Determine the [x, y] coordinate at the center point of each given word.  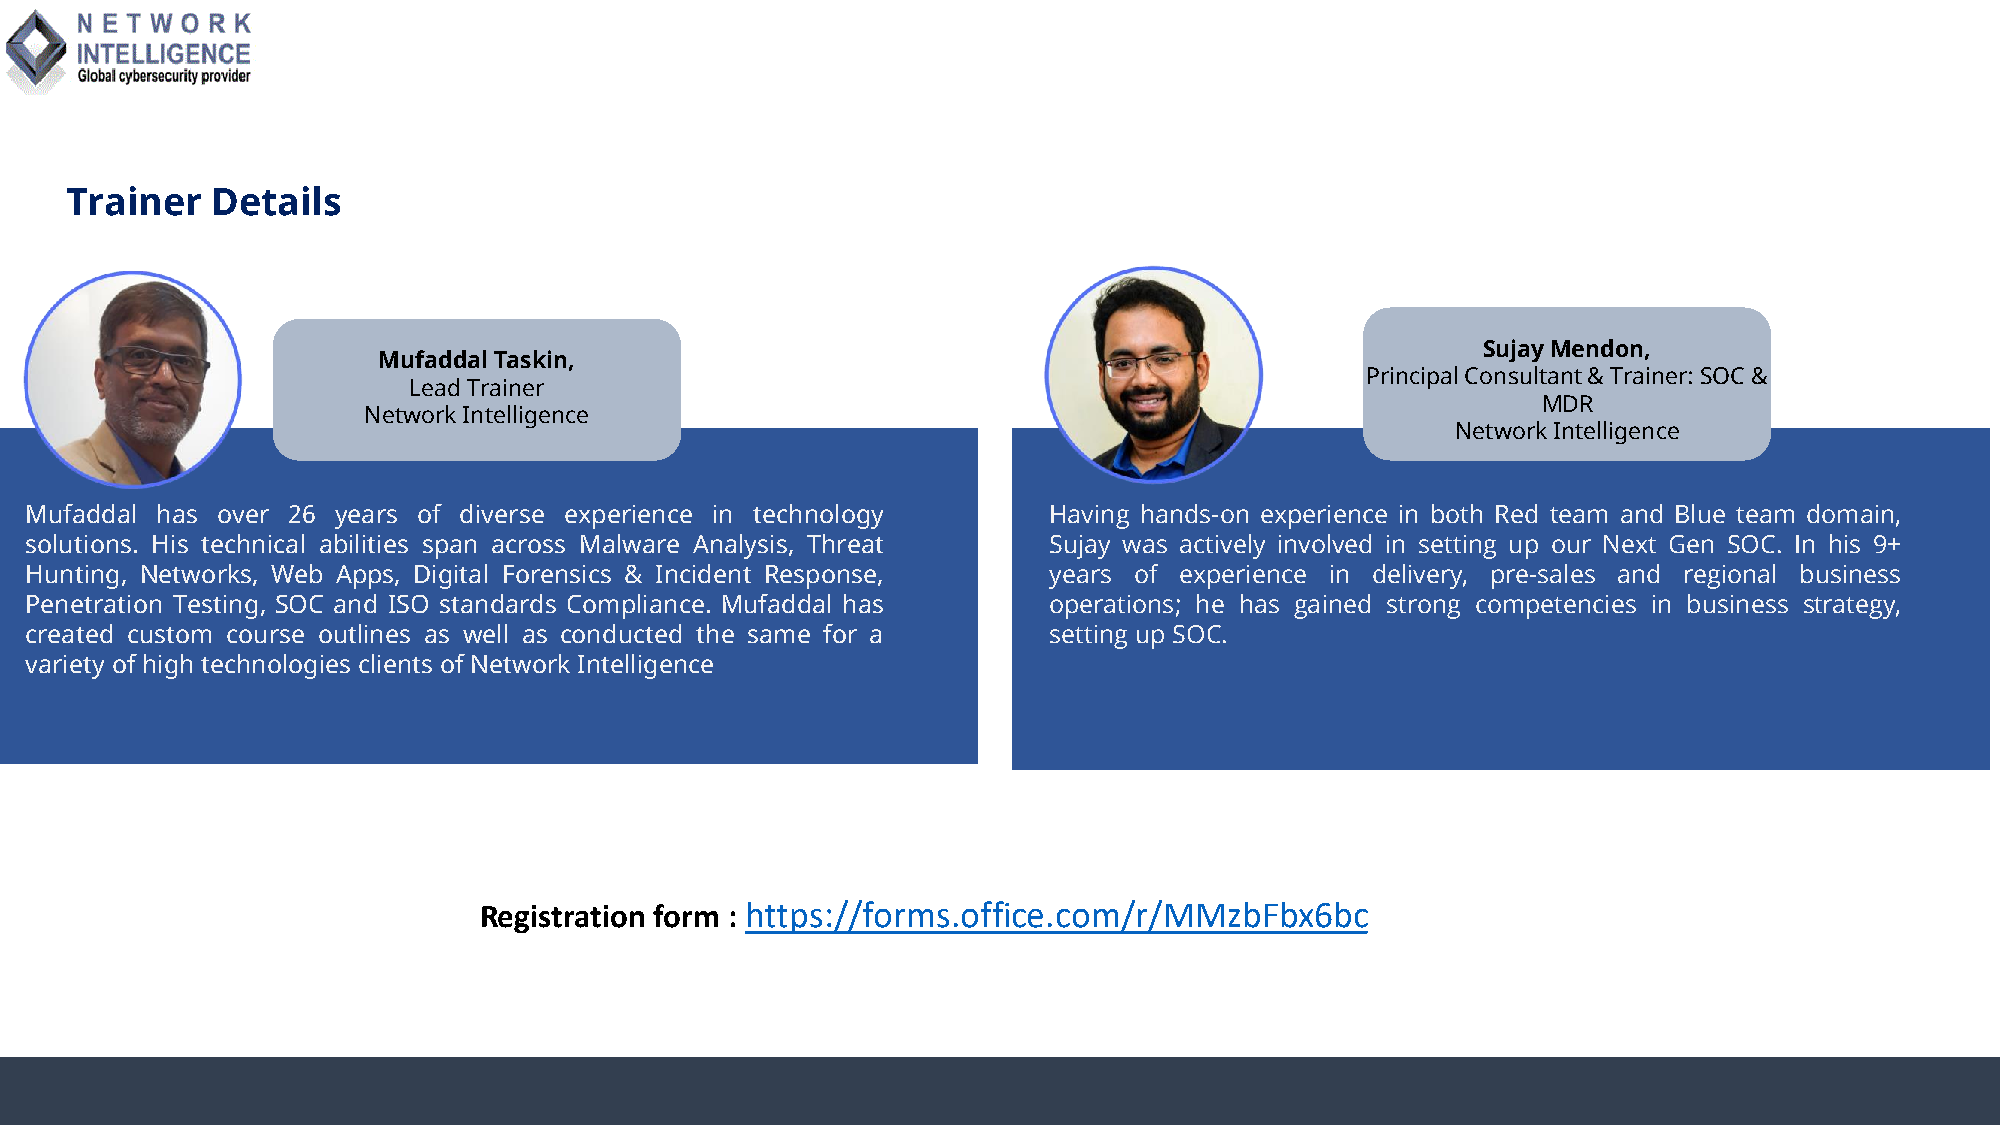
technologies [275, 666]
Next [1630, 544]
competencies [1556, 607]
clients [395, 663]
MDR [1568, 403]
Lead [435, 387]
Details [277, 201]
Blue [1700, 513]
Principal [1412, 377]
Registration [563, 919]
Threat [845, 543]
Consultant [1523, 375]
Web [296, 573]
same [779, 636]
